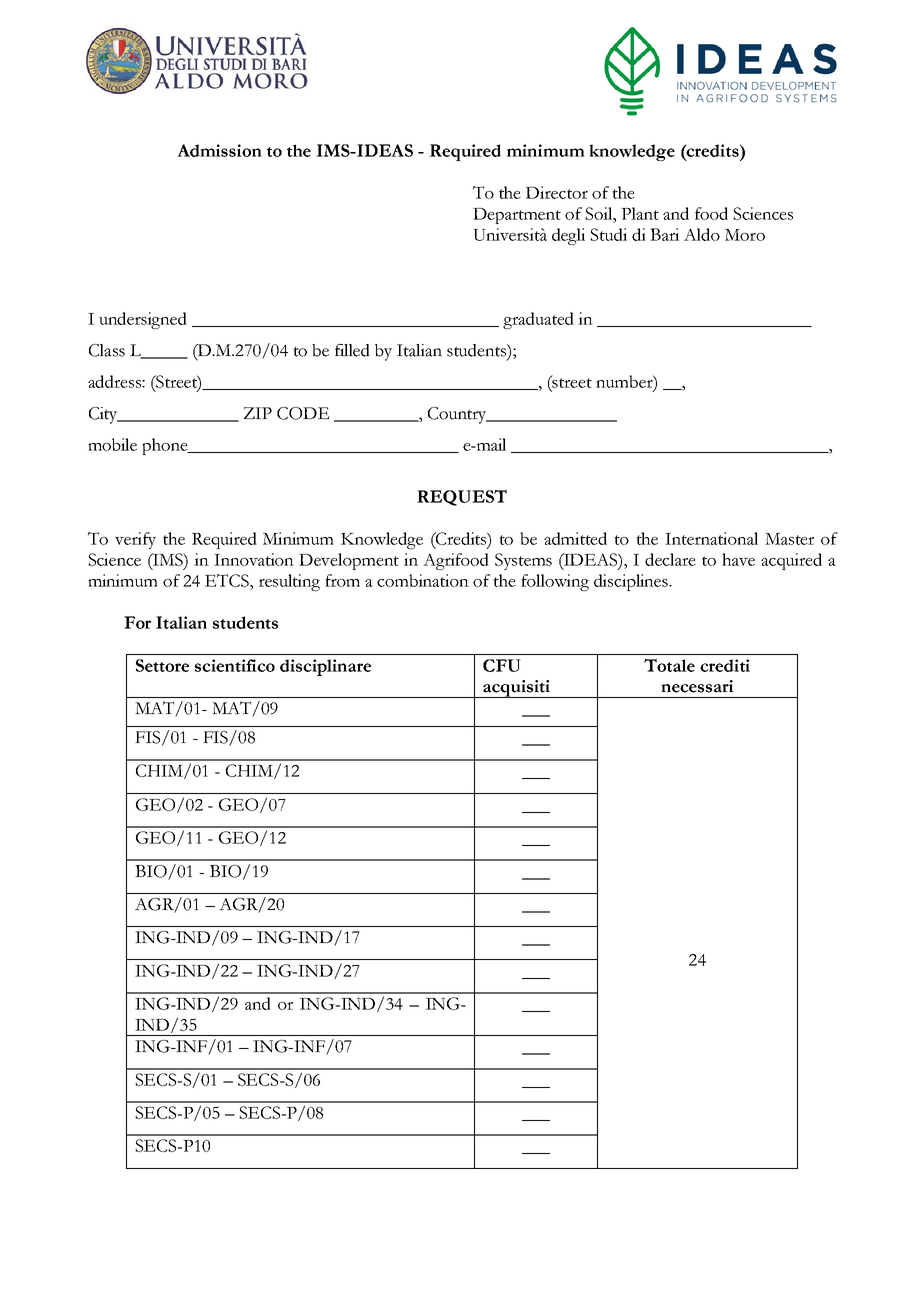  Describe the element at coordinates (135, 540) in the screenshot. I see `verify` at that location.
